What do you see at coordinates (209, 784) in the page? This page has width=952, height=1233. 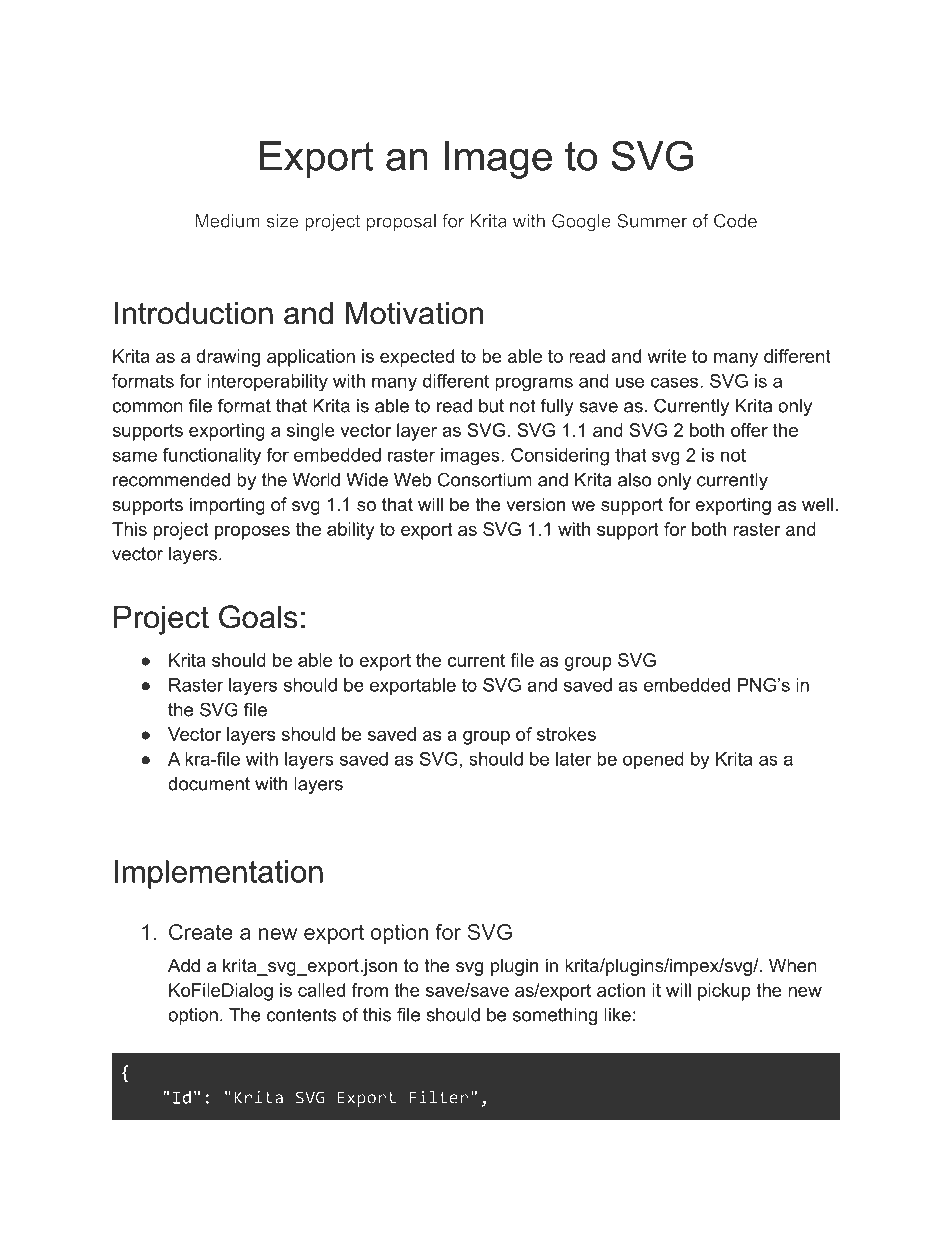 I see `document` at bounding box center [209, 784].
